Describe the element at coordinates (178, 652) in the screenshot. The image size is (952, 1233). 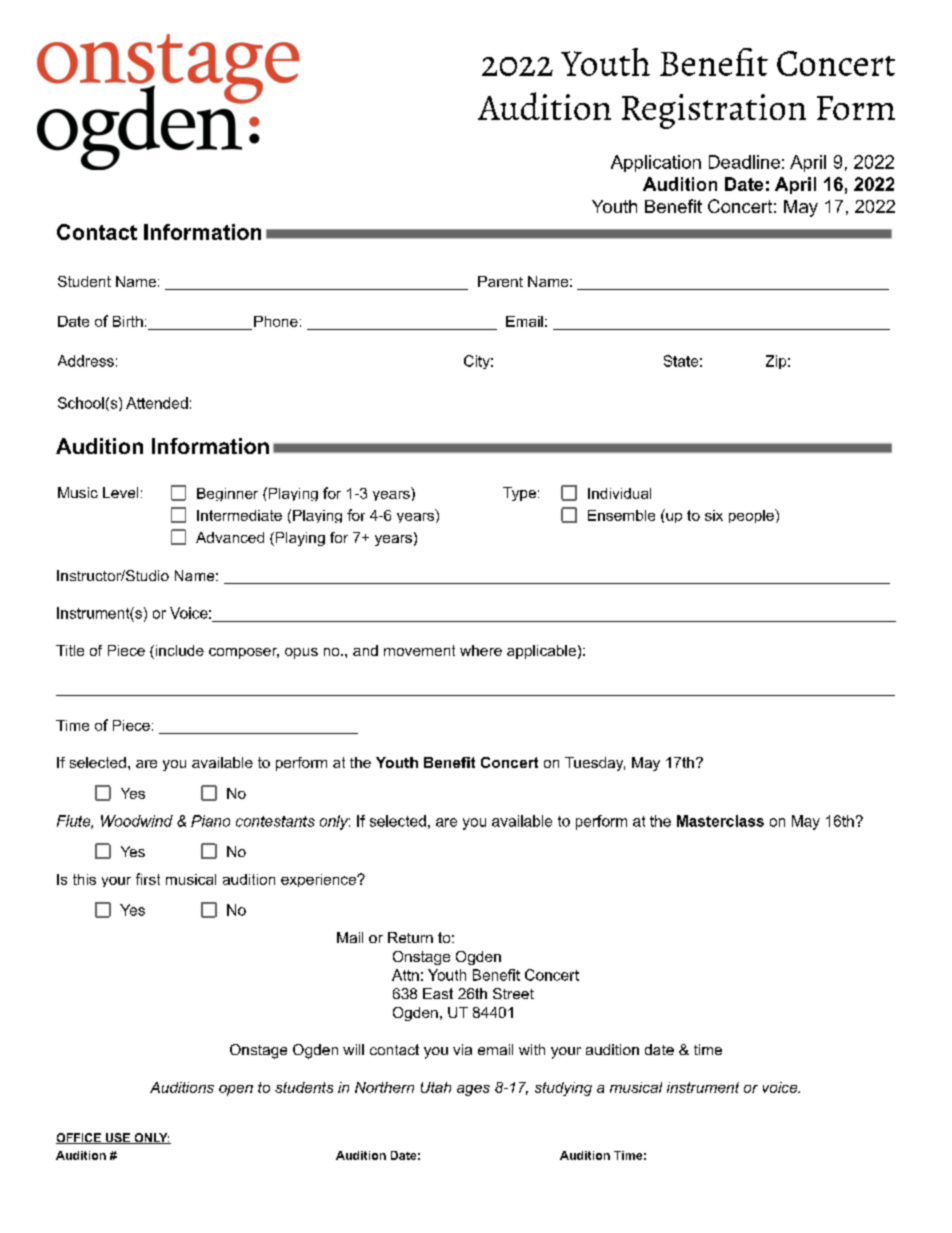
I see `include` at that location.
